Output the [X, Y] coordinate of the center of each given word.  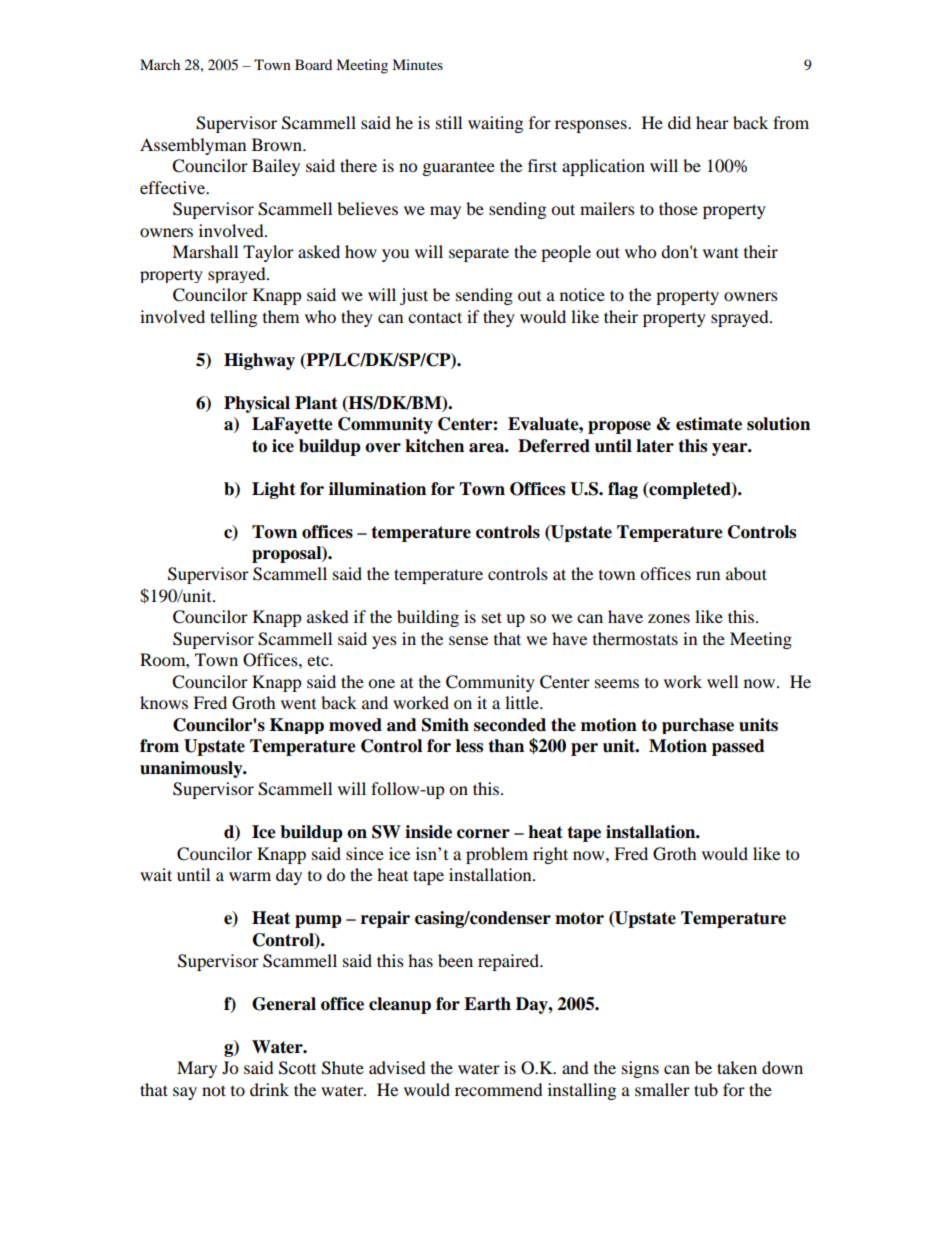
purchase [698, 726]
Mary [197, 1069]
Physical [257, 404]
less [469, 746]
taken [737, 1067]
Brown [278, 144]
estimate [709, 424]
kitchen [434, 446]
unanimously [192, 769]
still [449, 122]
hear [712, 122]
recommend [499, 1089]
